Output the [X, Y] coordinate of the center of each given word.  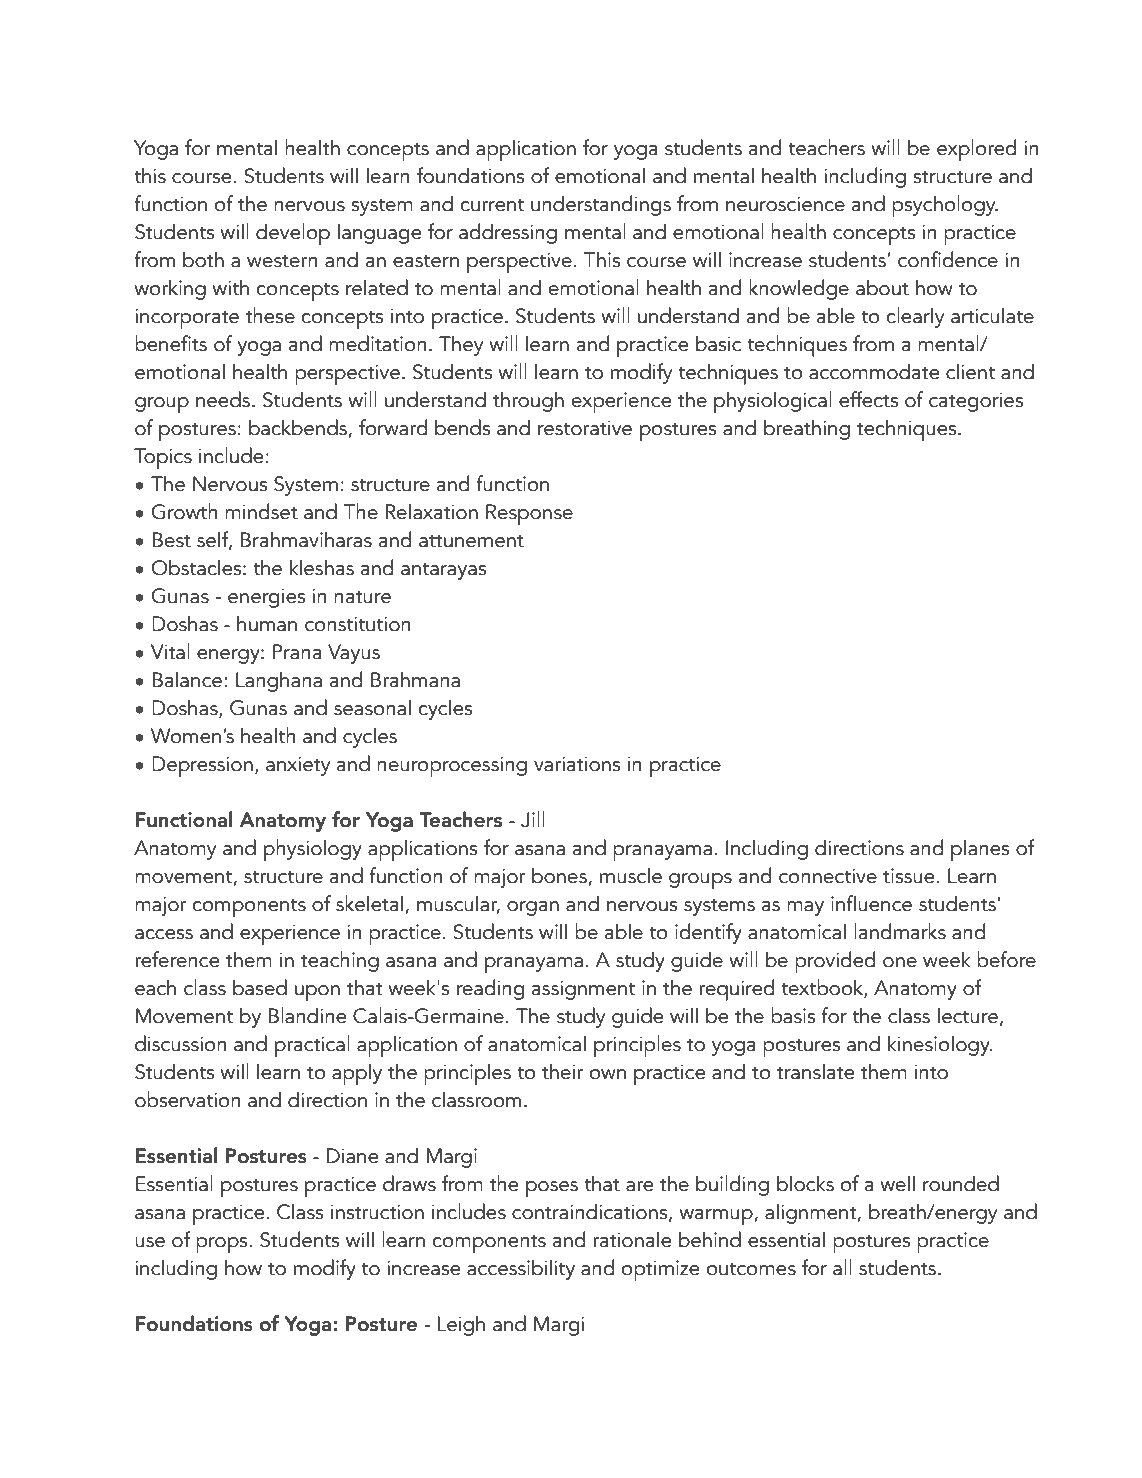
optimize [660, 1270]
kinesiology [940, 1045]
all [842, 1267]
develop [293, 234]
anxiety [298, 766]
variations [577, 764]
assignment [583, 990]
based [260, 987]
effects [869, 399]
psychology [945, 206]
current [492, 205]
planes [980, 850]
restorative [585, 428]
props [223, 1245]
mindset [261, 511]
